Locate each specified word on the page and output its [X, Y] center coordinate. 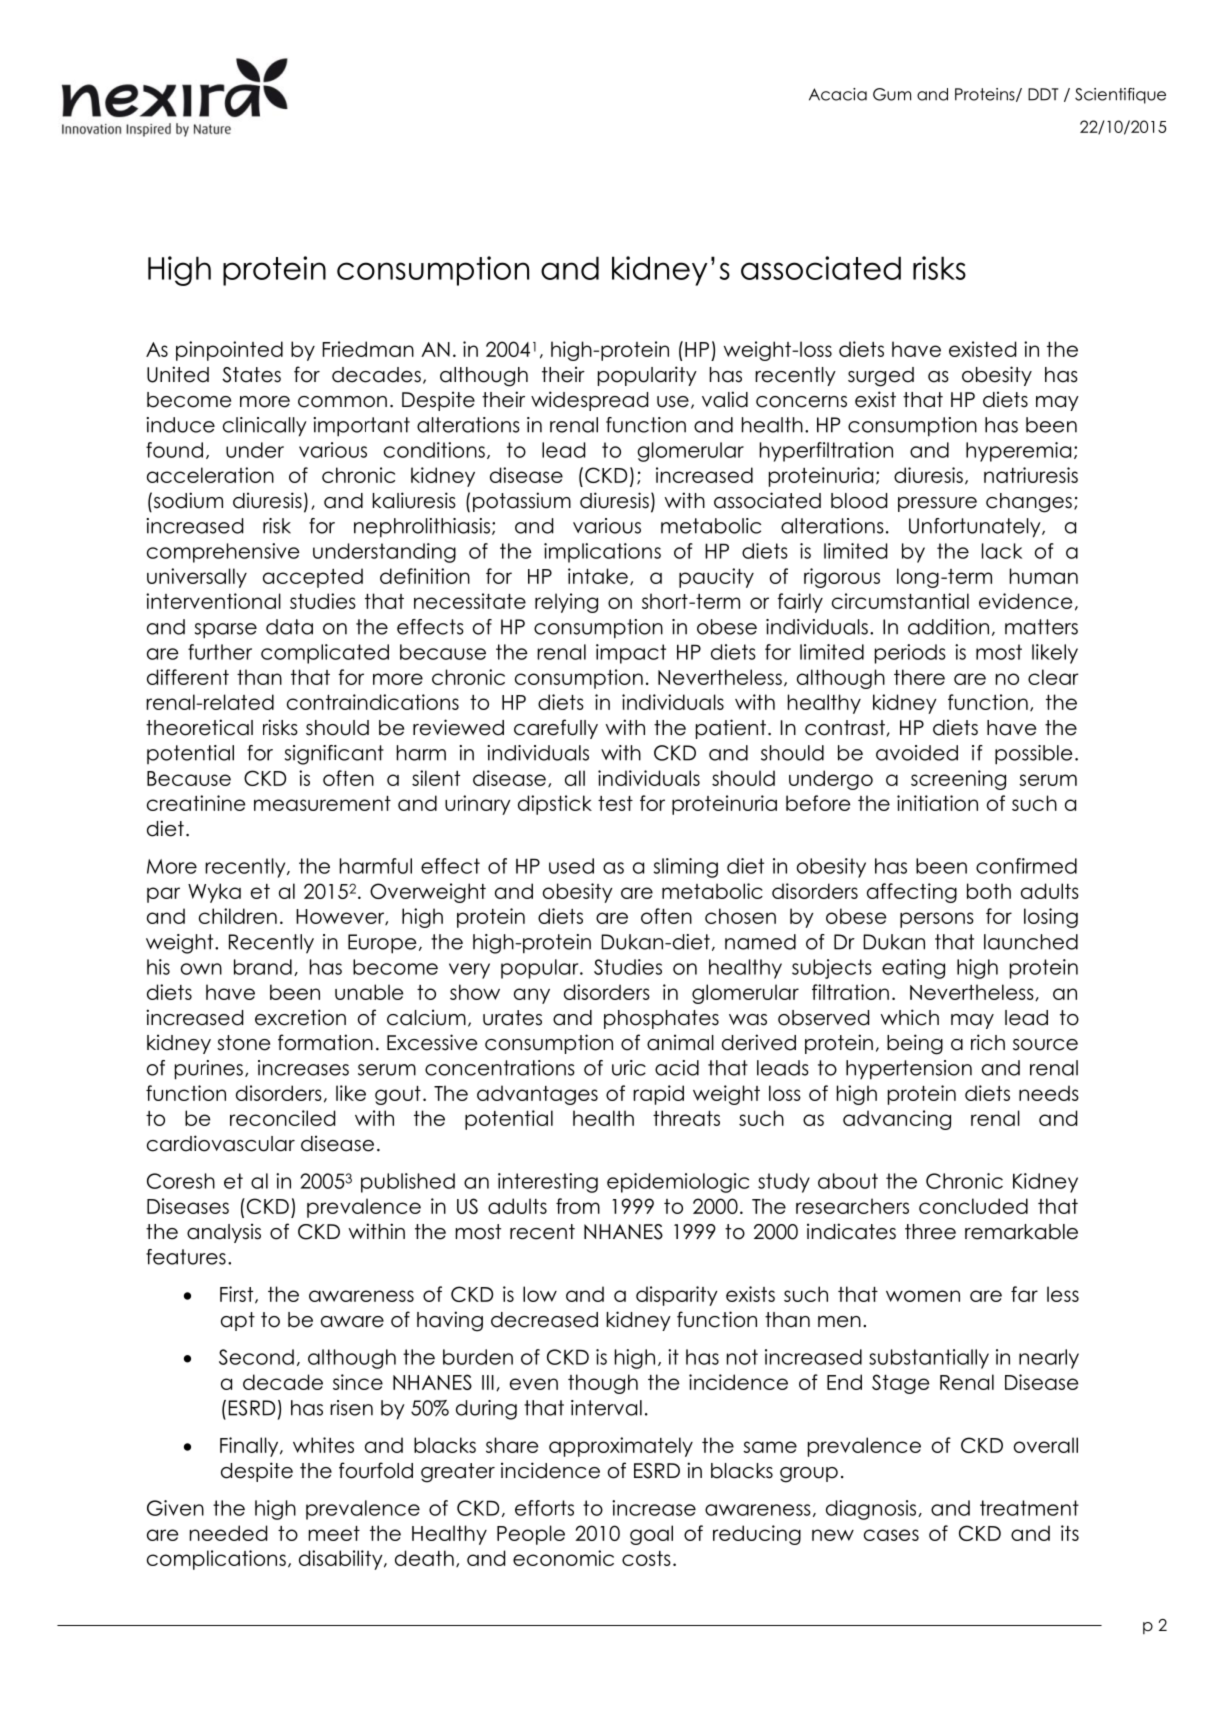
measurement [322, 803]
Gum [892, 94]
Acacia [838, 94]
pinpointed [229, 351]
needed [228, 1533]
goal [651, 1535]
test [615, 803]
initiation [937, 803]
